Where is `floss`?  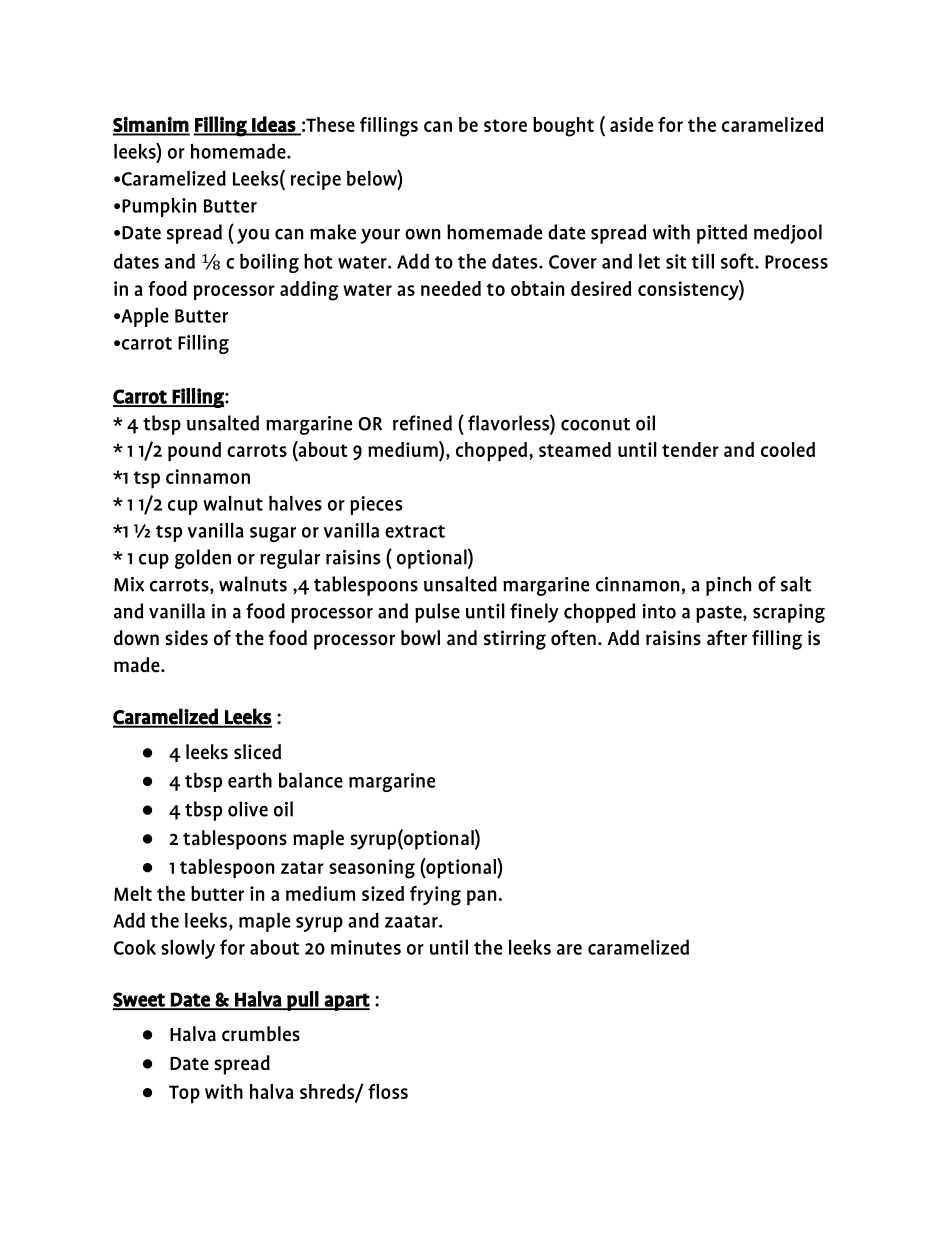
floss is located at coordinates (388, 1091).
